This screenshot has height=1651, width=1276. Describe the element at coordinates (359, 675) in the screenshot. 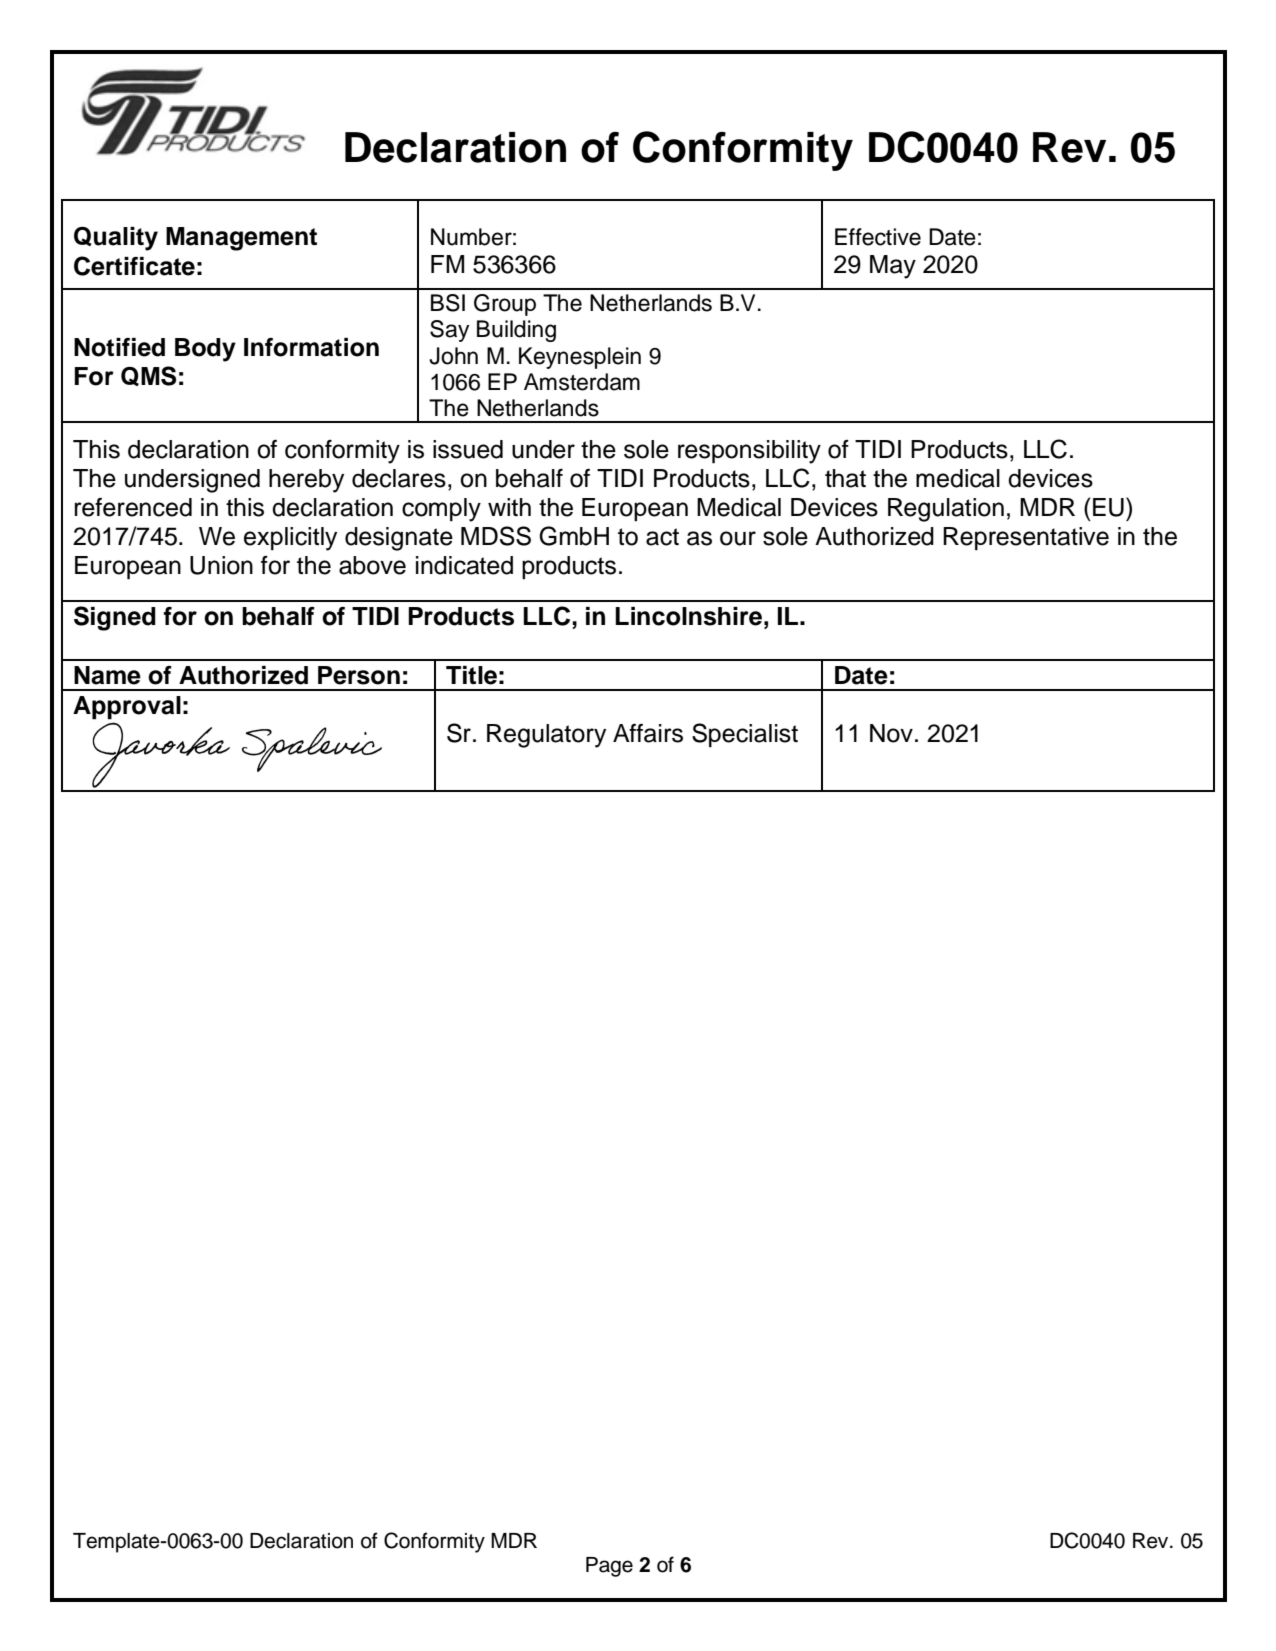

I see `Person` at that location.
